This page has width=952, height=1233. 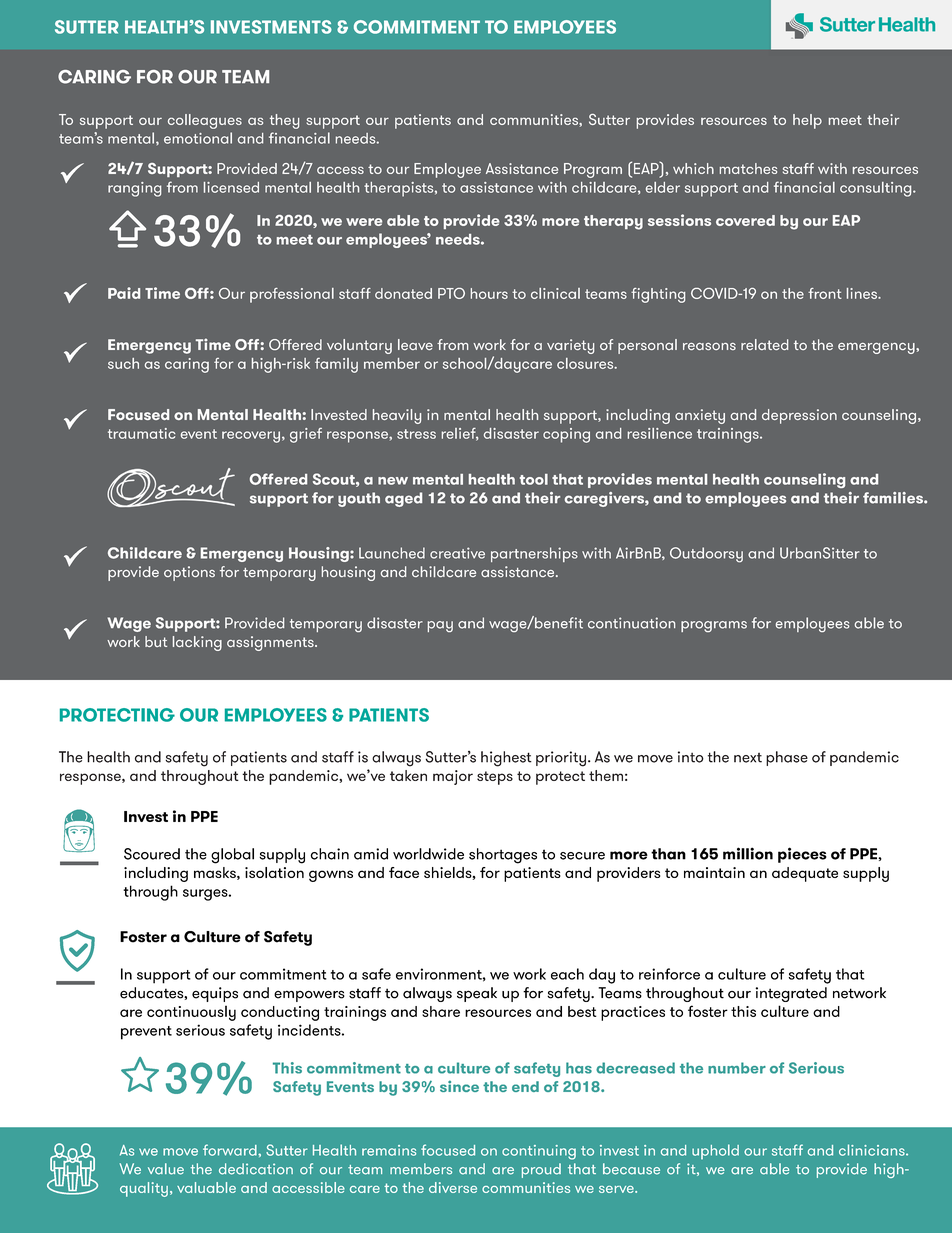 I want to click on emotional, so click(x=198, y=138).
